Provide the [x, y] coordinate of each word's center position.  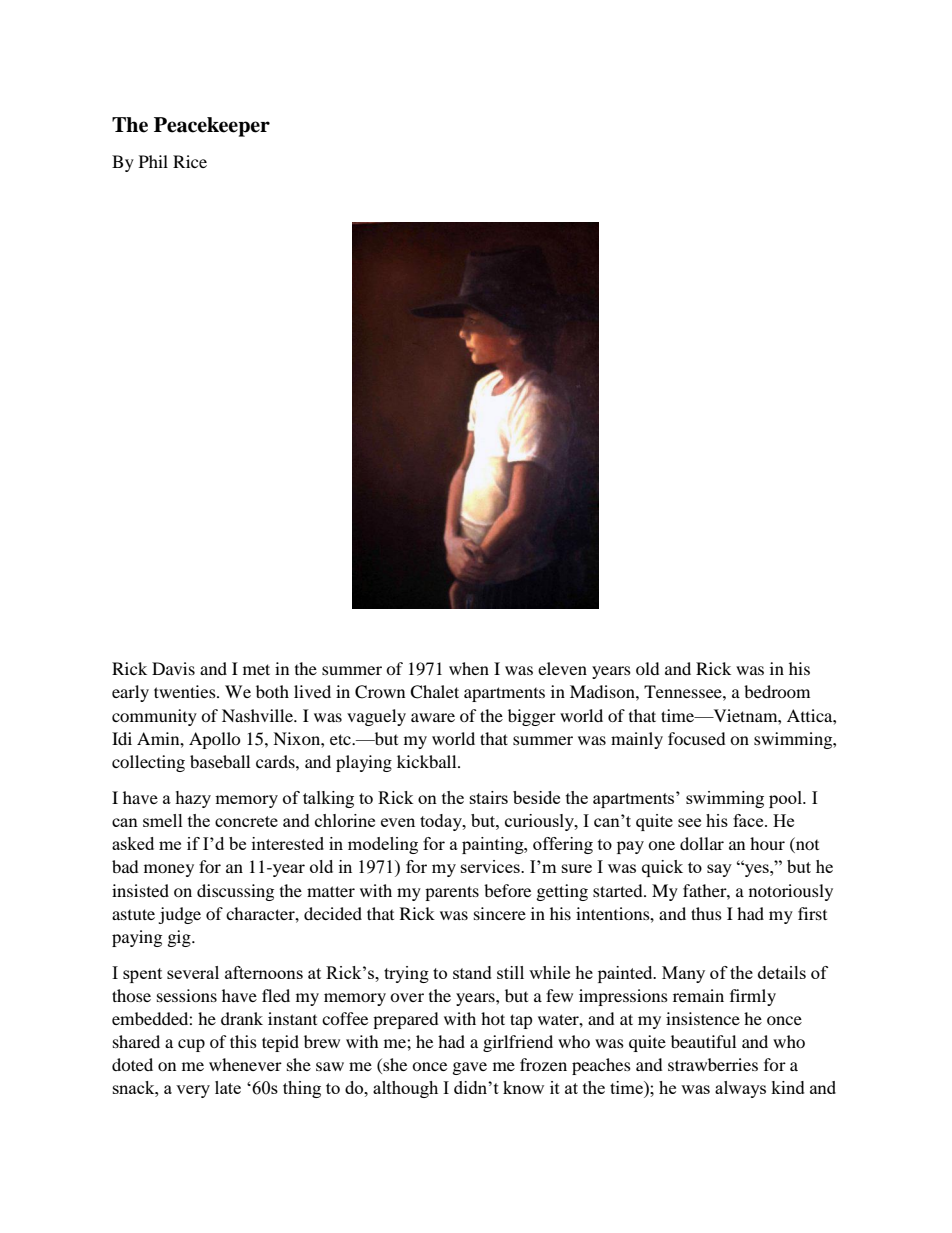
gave [470, 1068]
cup [191, 1045]
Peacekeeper [212, 127]
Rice [190, 161]
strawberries [713, 1064]
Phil [153, 161]
